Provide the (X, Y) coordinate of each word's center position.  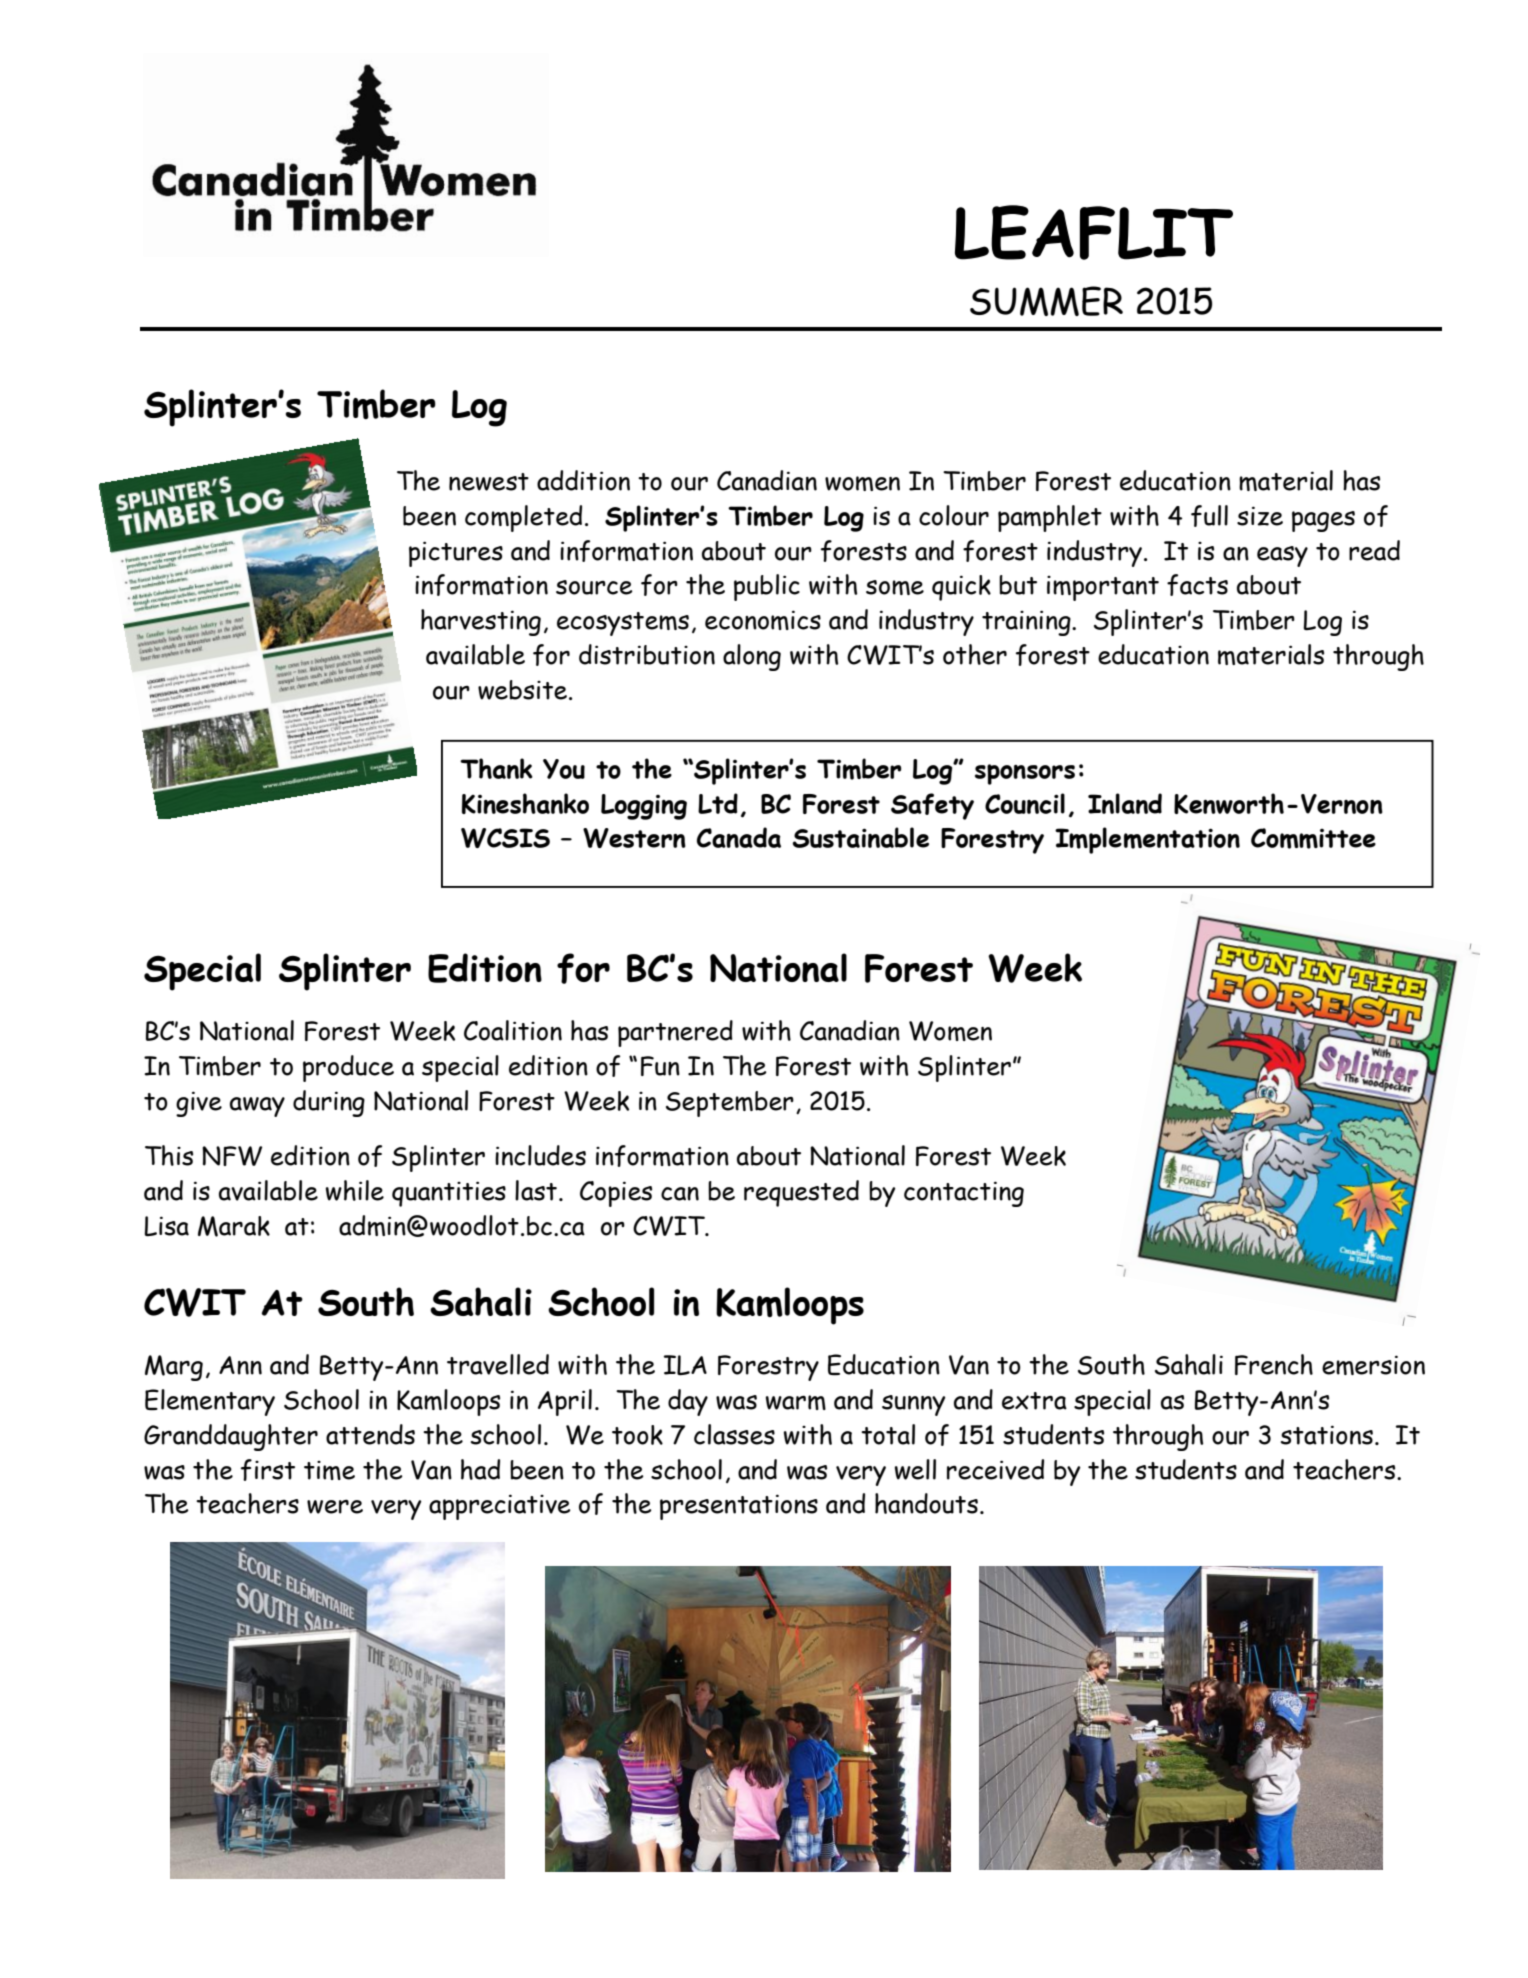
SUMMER (1046, 301)
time (329, 1470)
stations (1327, 1435)
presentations (739, 1507)
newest (489, 482)
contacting (964, 1194)
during (329, 1103)
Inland (1125, 803)
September (730, 1104)
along (752, 657)
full (1209, 516)
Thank (496, 768)
